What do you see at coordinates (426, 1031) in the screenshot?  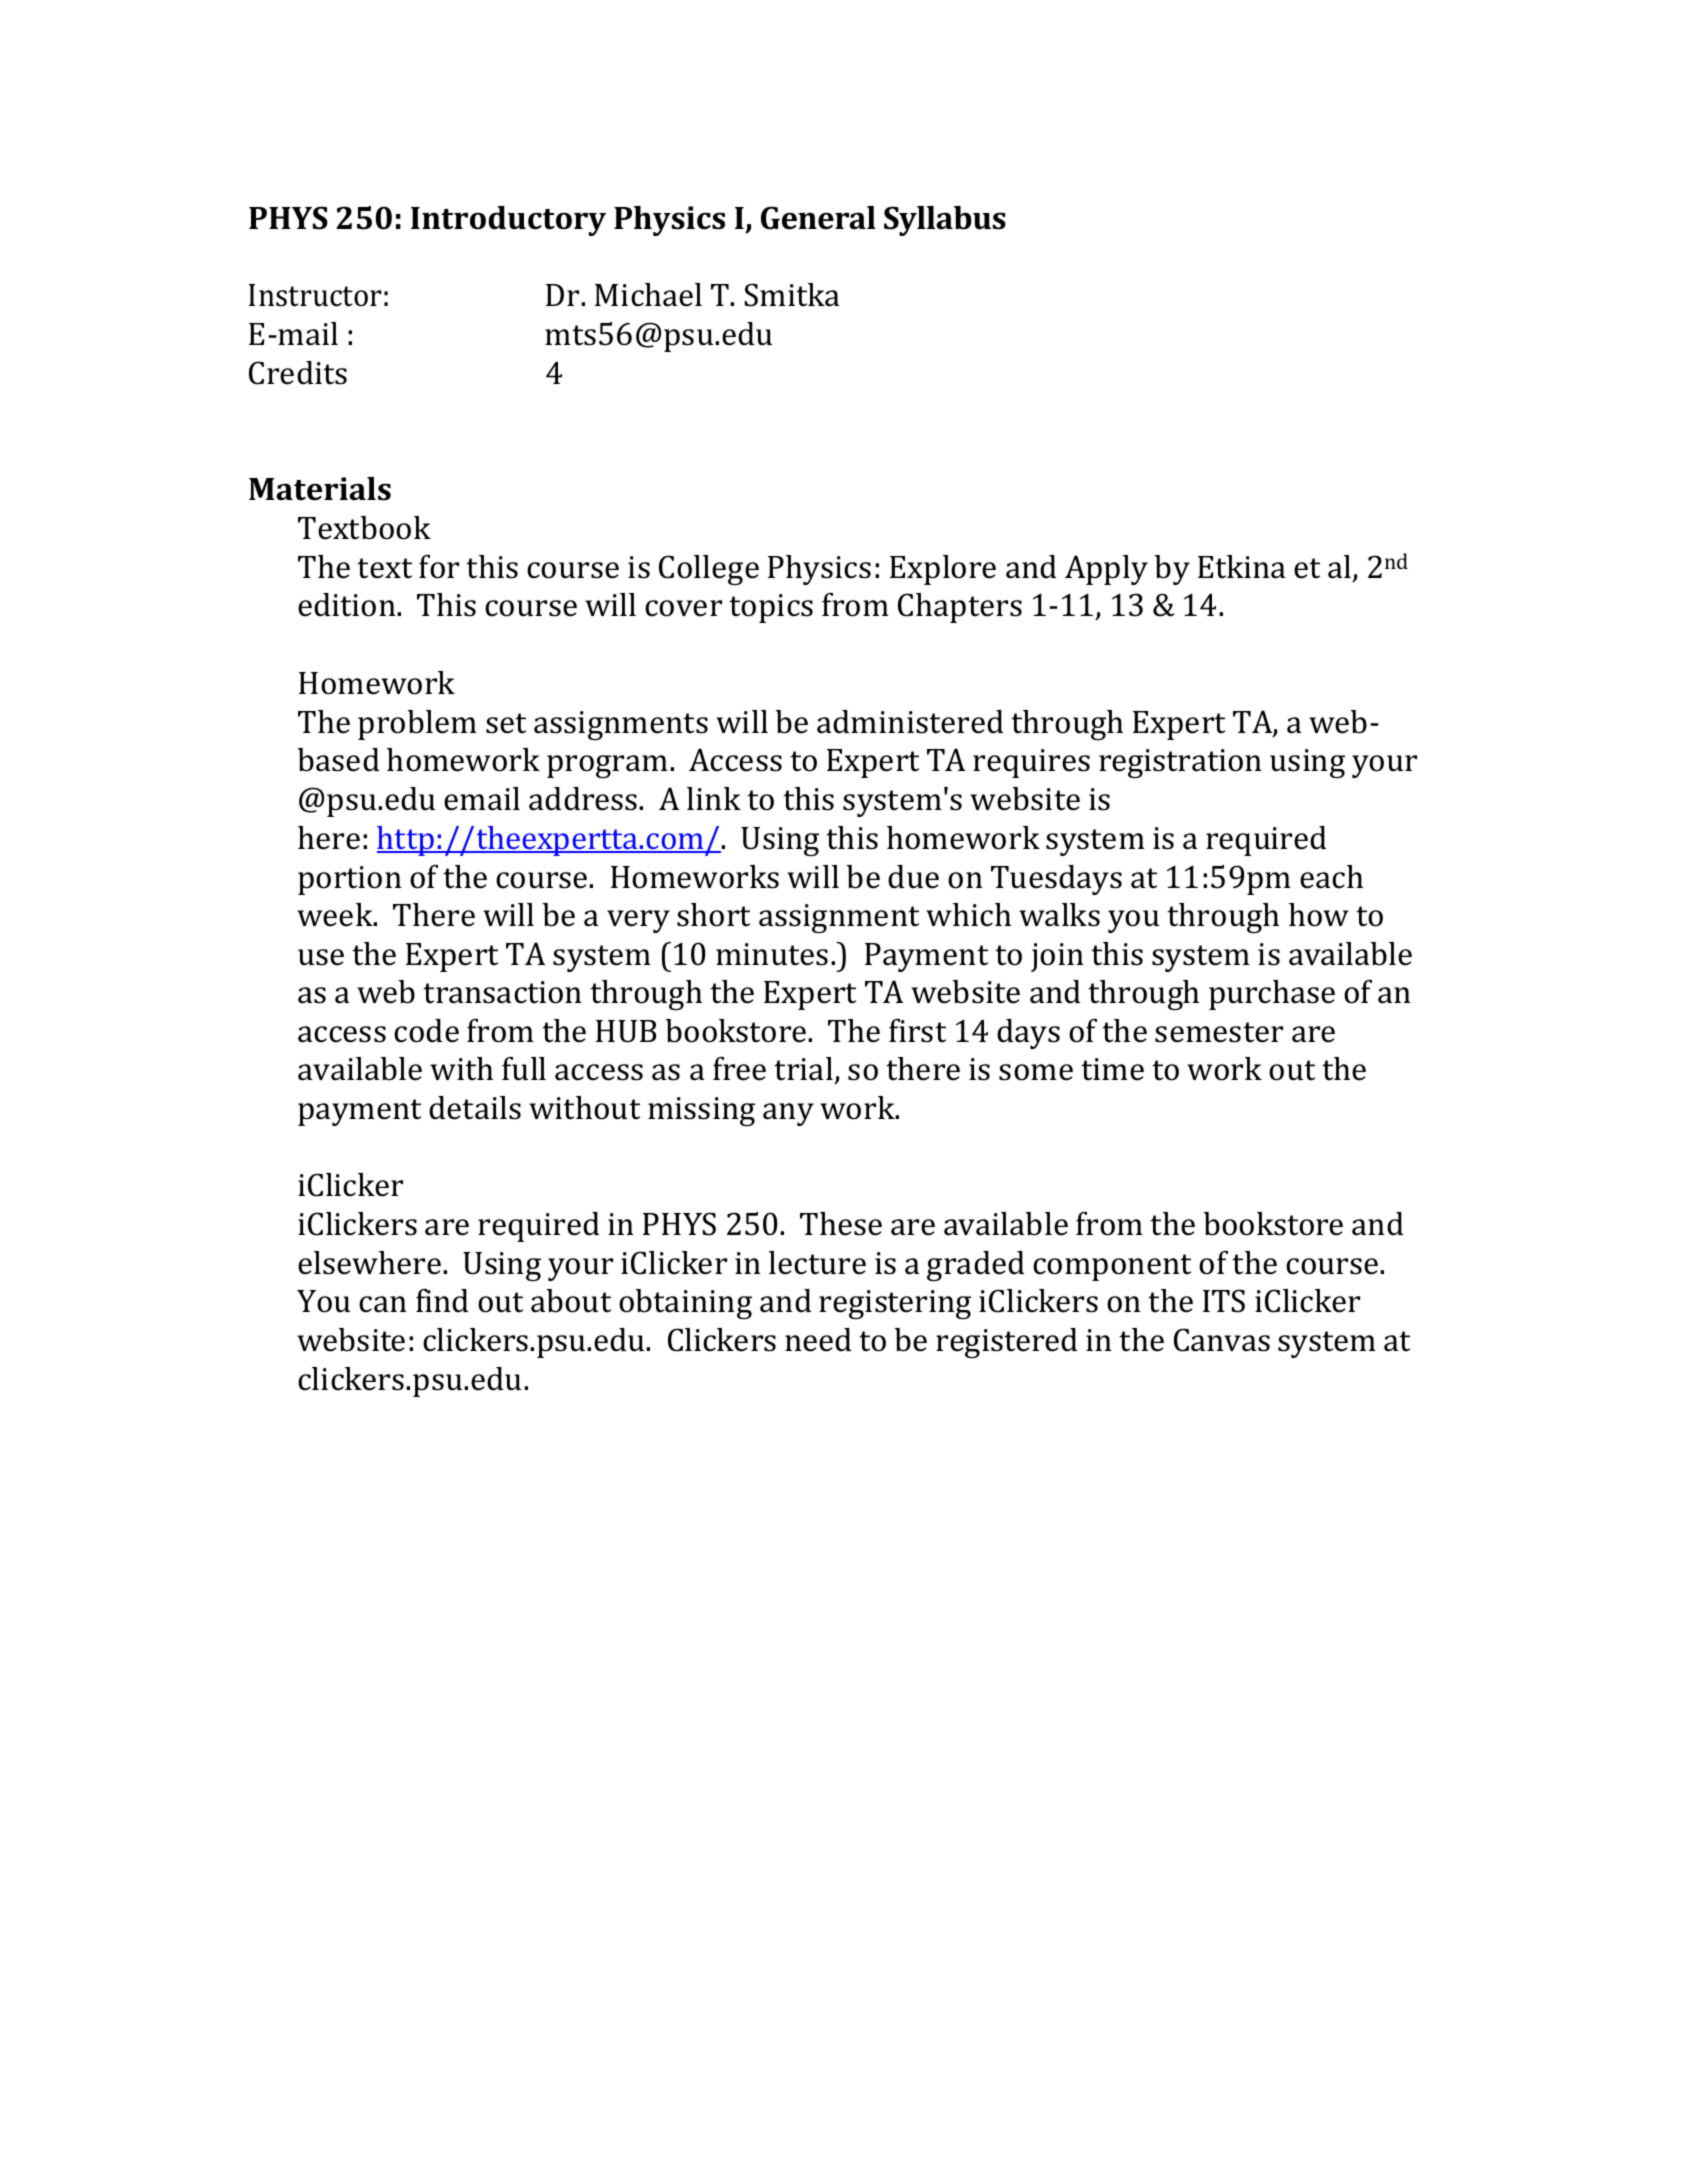 I see `code` at bounding box center [426, 1031].
